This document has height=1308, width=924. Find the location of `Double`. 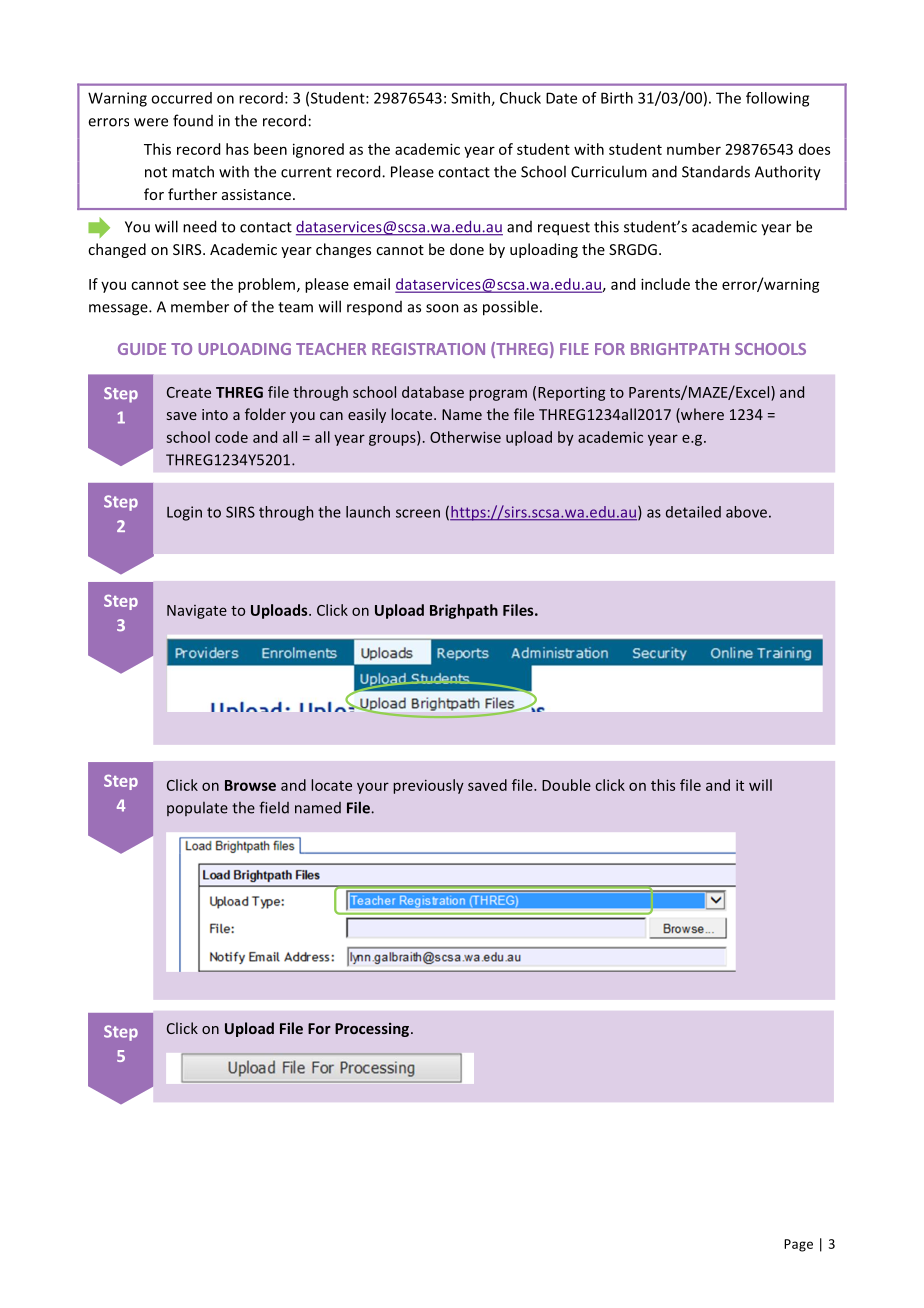

Double is located at coordinates (566, 785).
